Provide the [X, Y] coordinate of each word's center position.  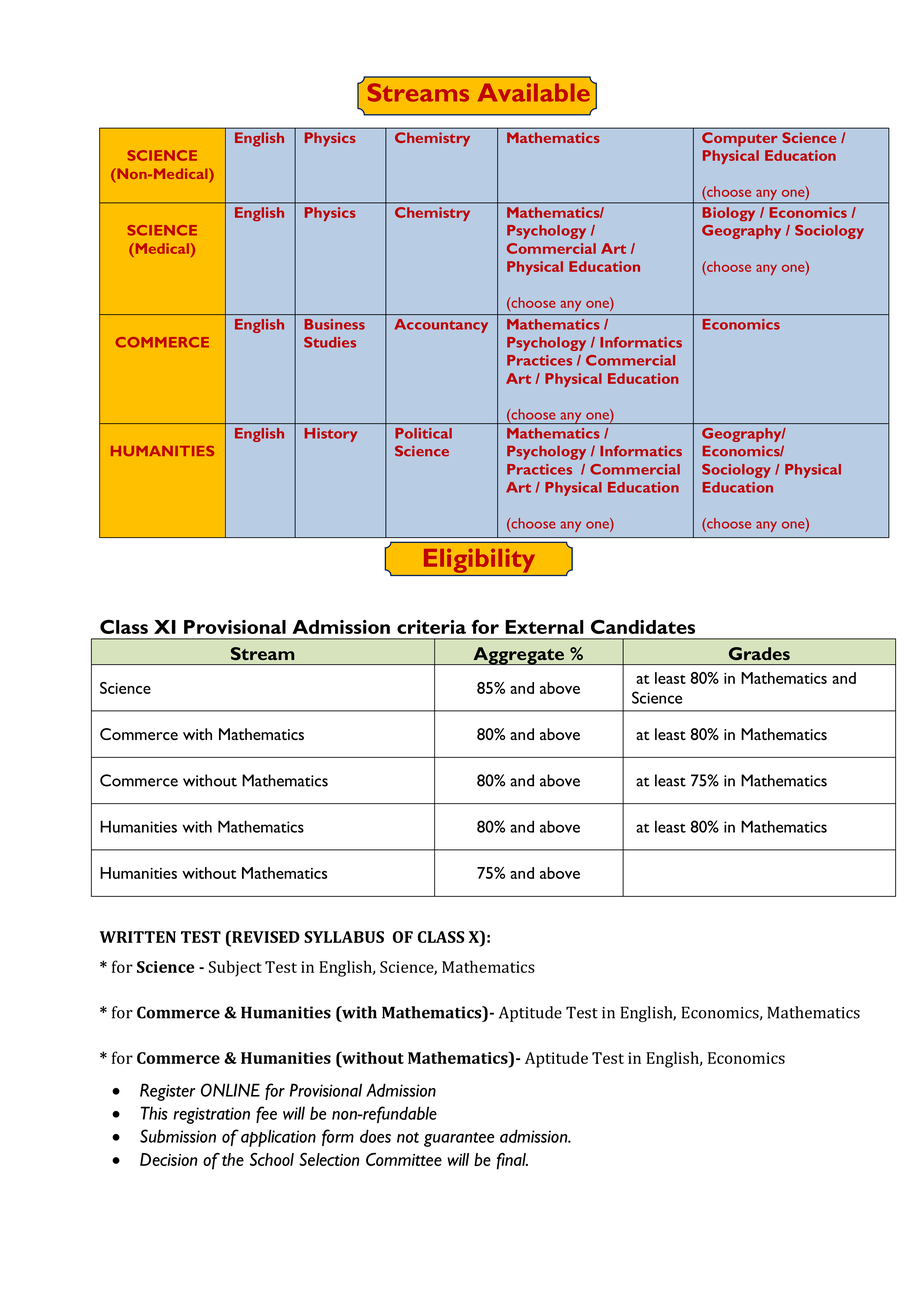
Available [535, 91]
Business [335, 324]
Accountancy [441, 326]
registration [211, 1115]
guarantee [459, 1139]
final [512, 1161]
